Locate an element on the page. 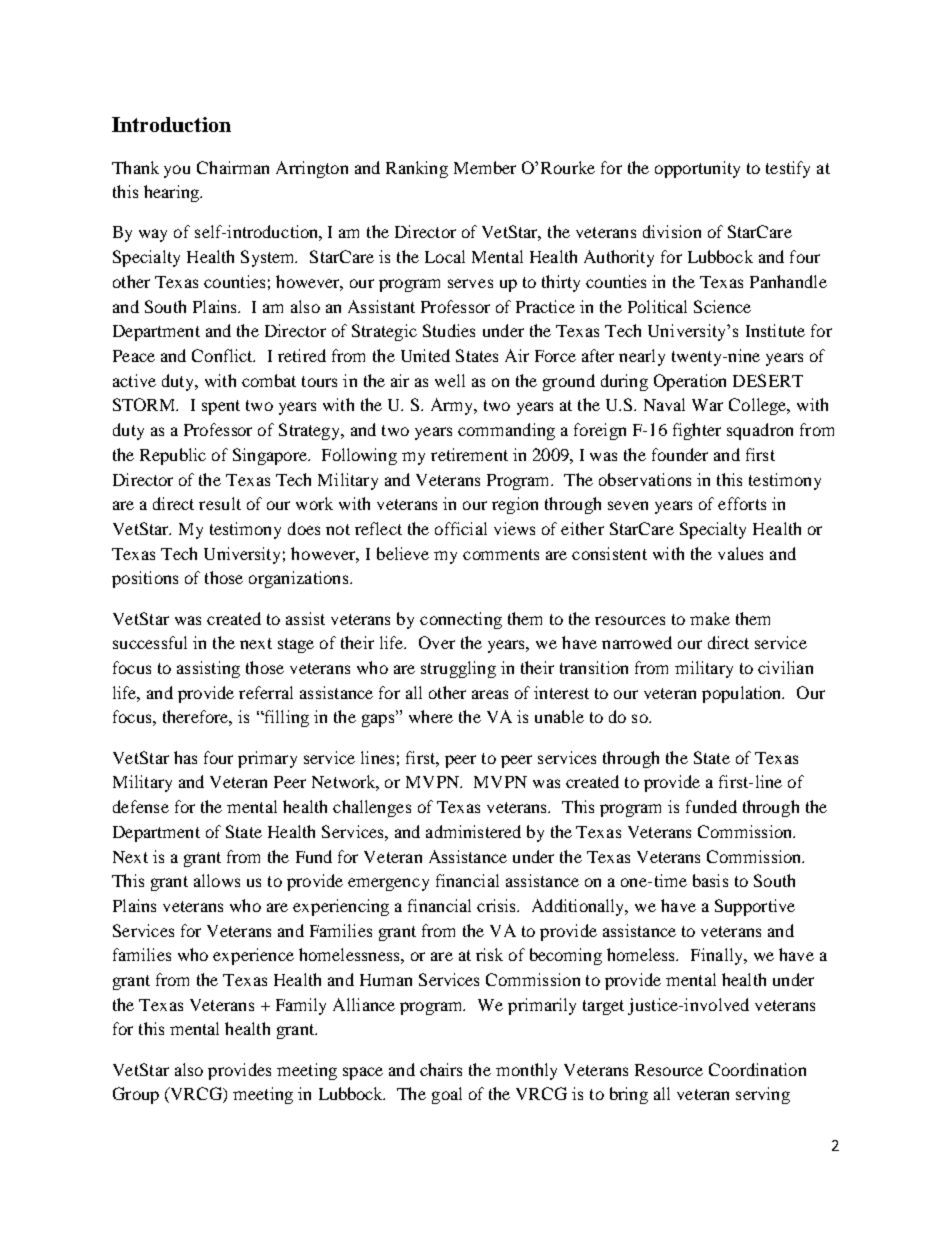 This image has height=1233, width=952. Member is located at coordinates (485, 167).
